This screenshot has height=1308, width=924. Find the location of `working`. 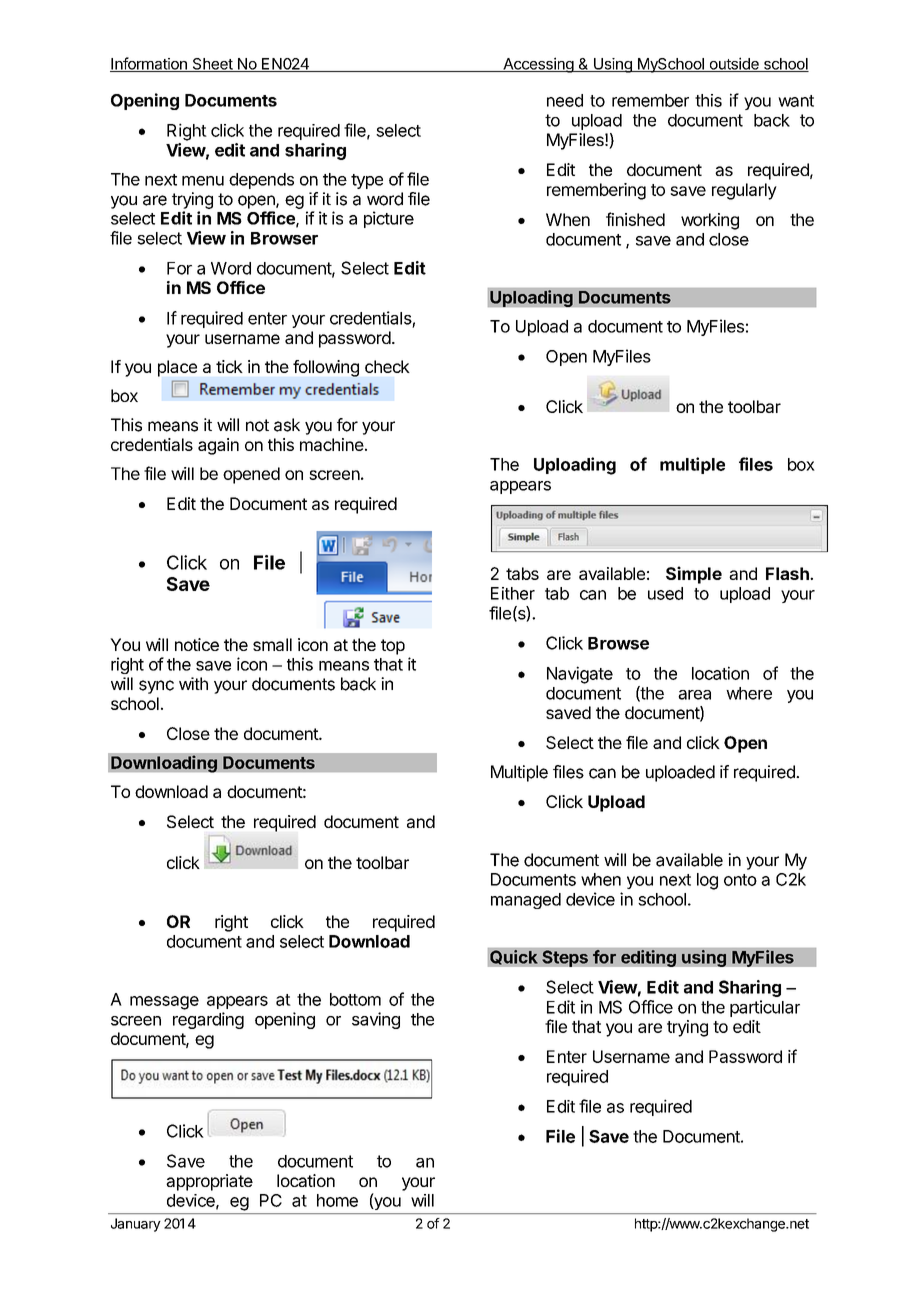

working is located at coordinates (710, 221).
